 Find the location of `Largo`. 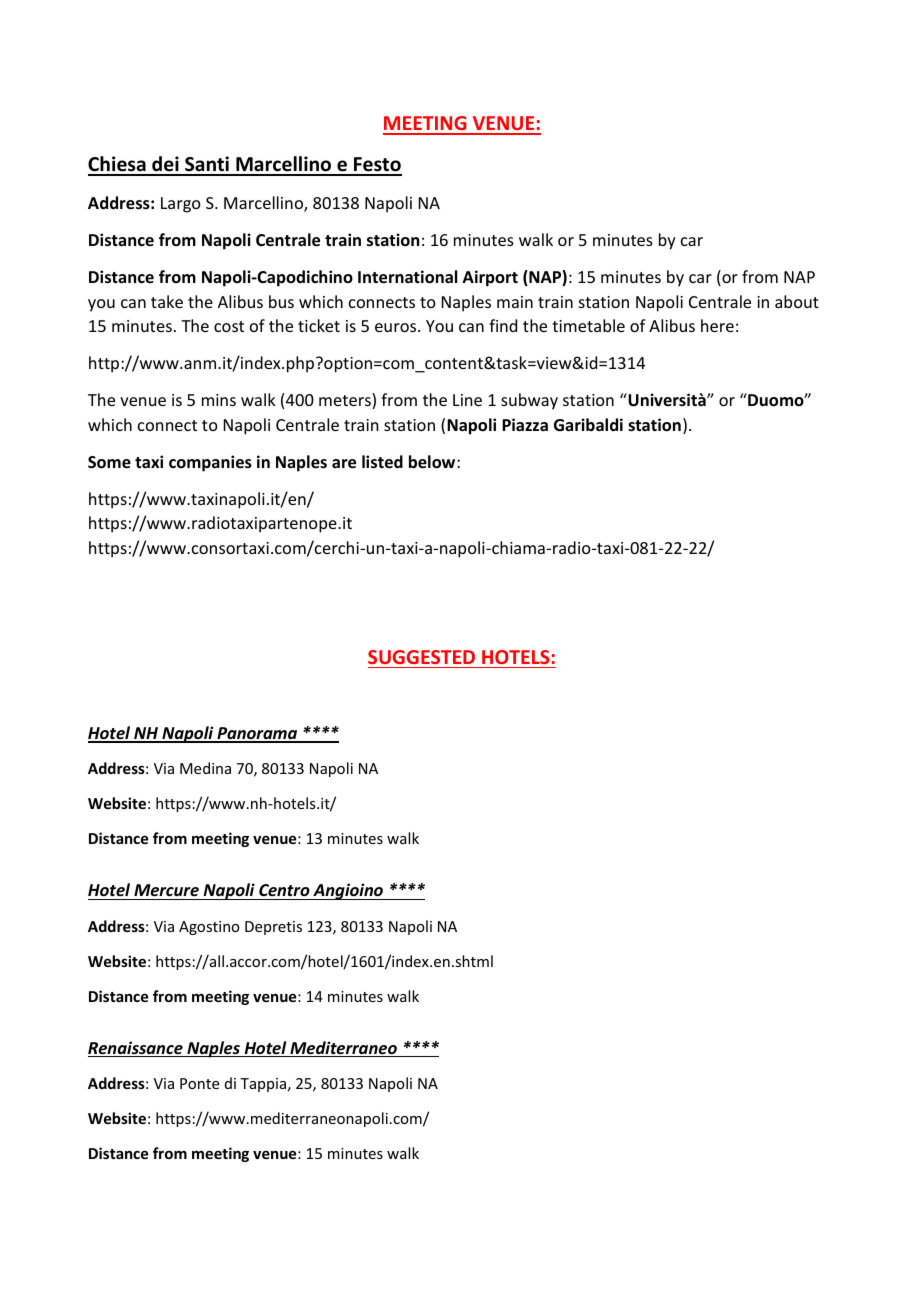

Largo is located at coordinates (181, 205).
